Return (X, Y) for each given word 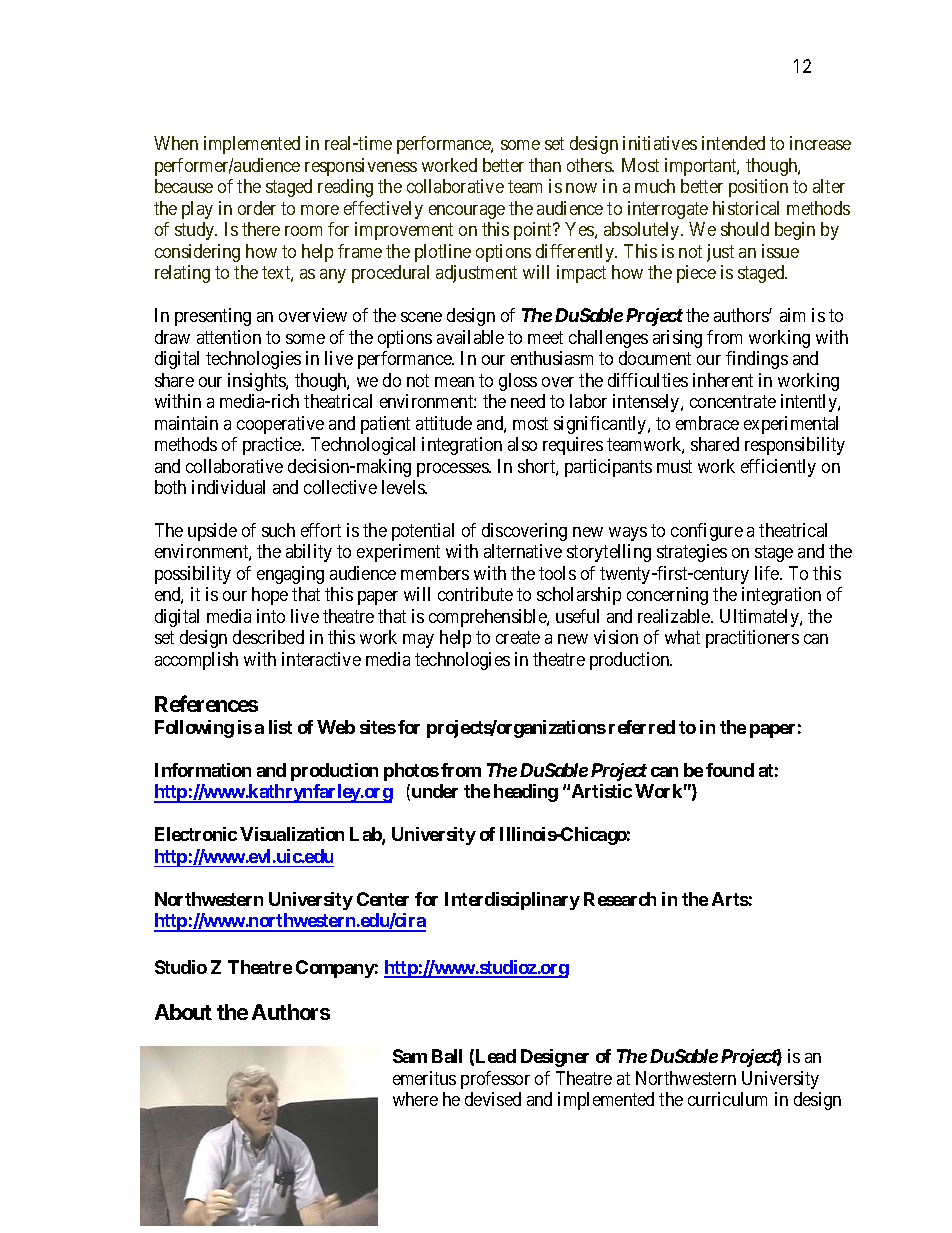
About (183, 1012)
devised (493, 1099)
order (257, 208)
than (545, 165)
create (518, 638)
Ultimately (760, 618)
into (271, 616)
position (758, 188)
